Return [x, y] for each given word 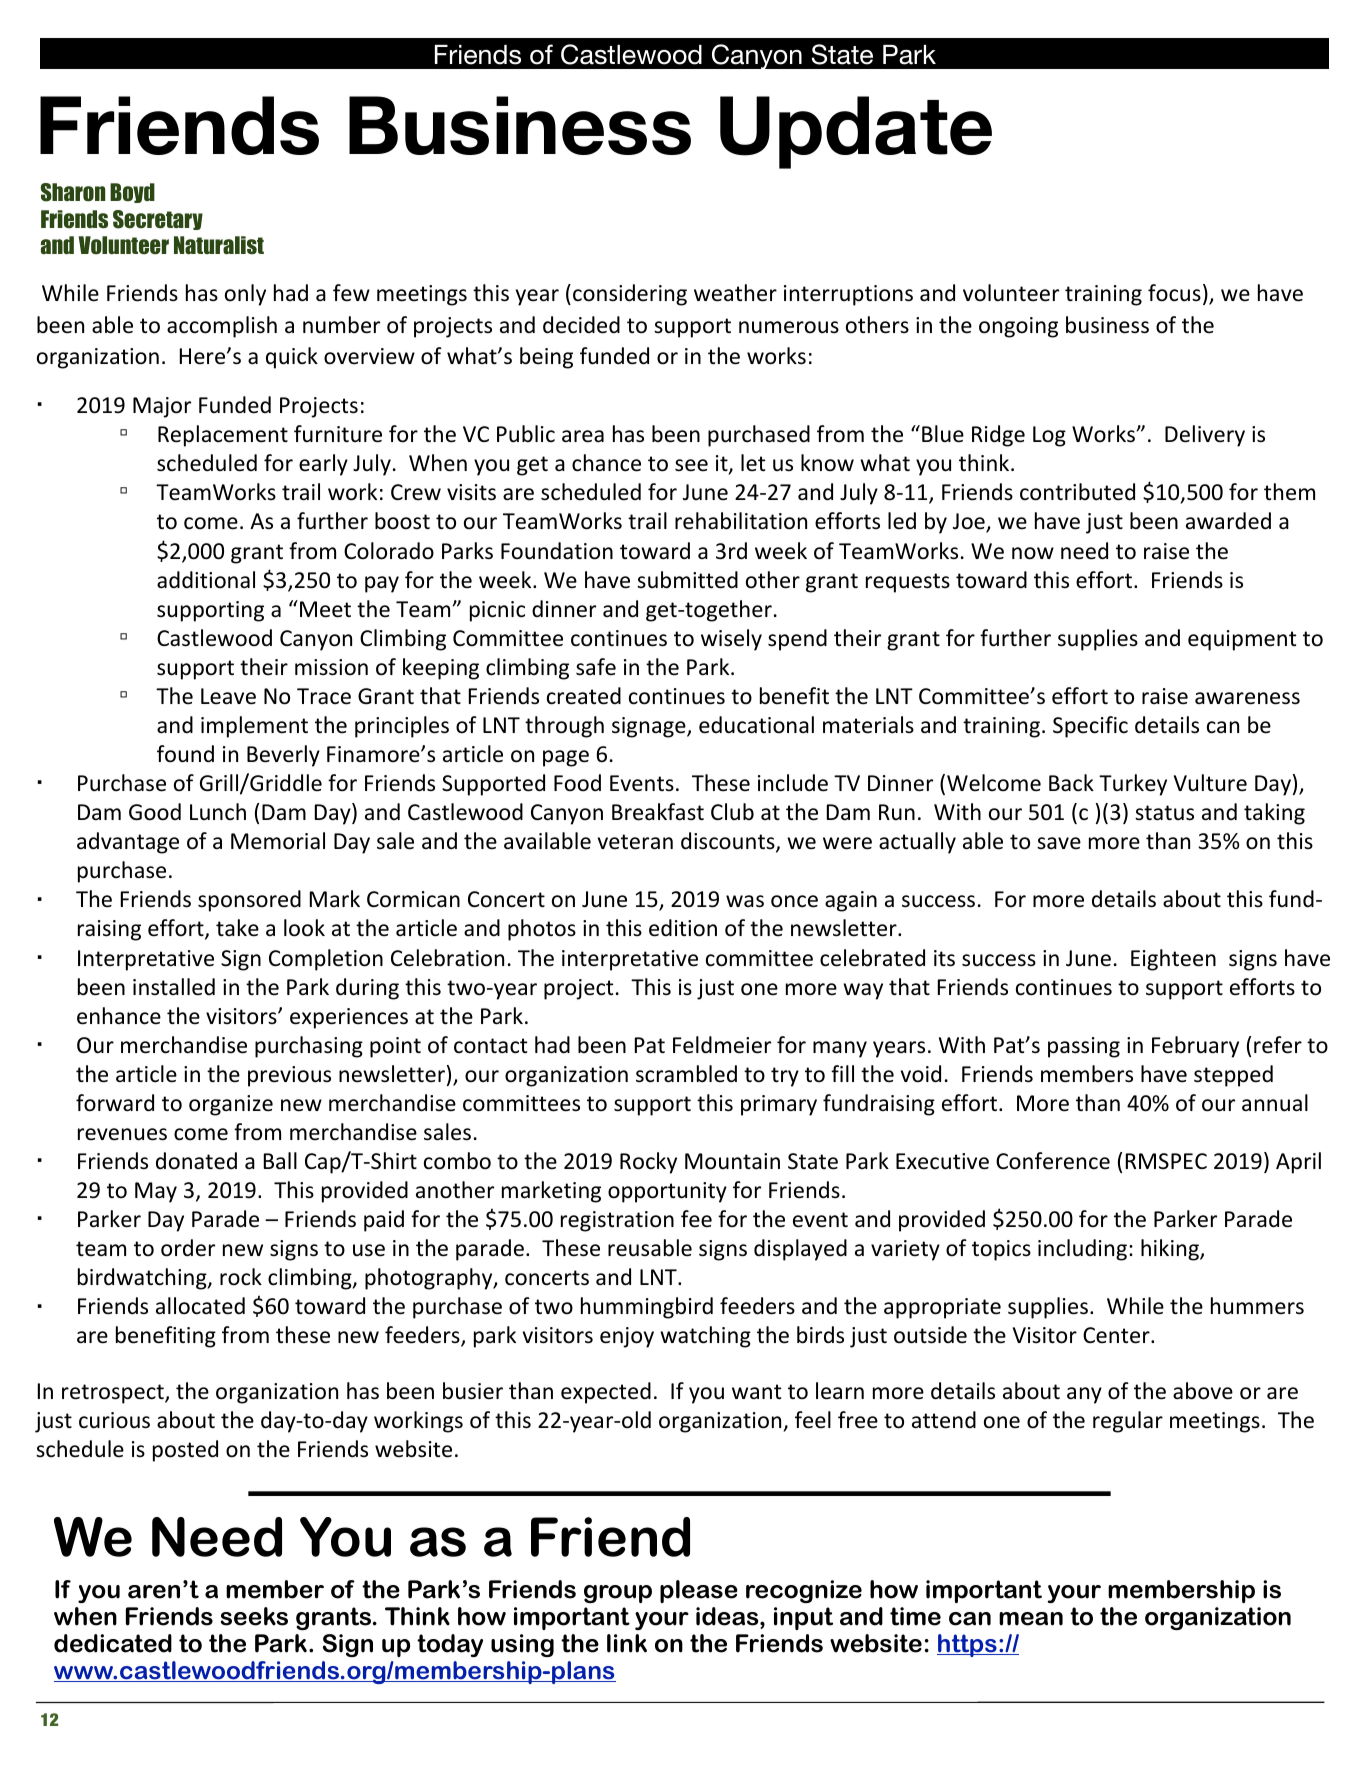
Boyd [132, 193]
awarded [1228, 521]
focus [1174, 293]
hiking [1171, 1250]
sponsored [249, 901]
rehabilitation [741, 521]
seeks [254, 1616]
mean [1031, 1619]
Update [856, 132]
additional [206, 580]
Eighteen [1173, 960]
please [699, 1591]
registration [617, 1221]
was [745, 901]
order [188, 1248]
